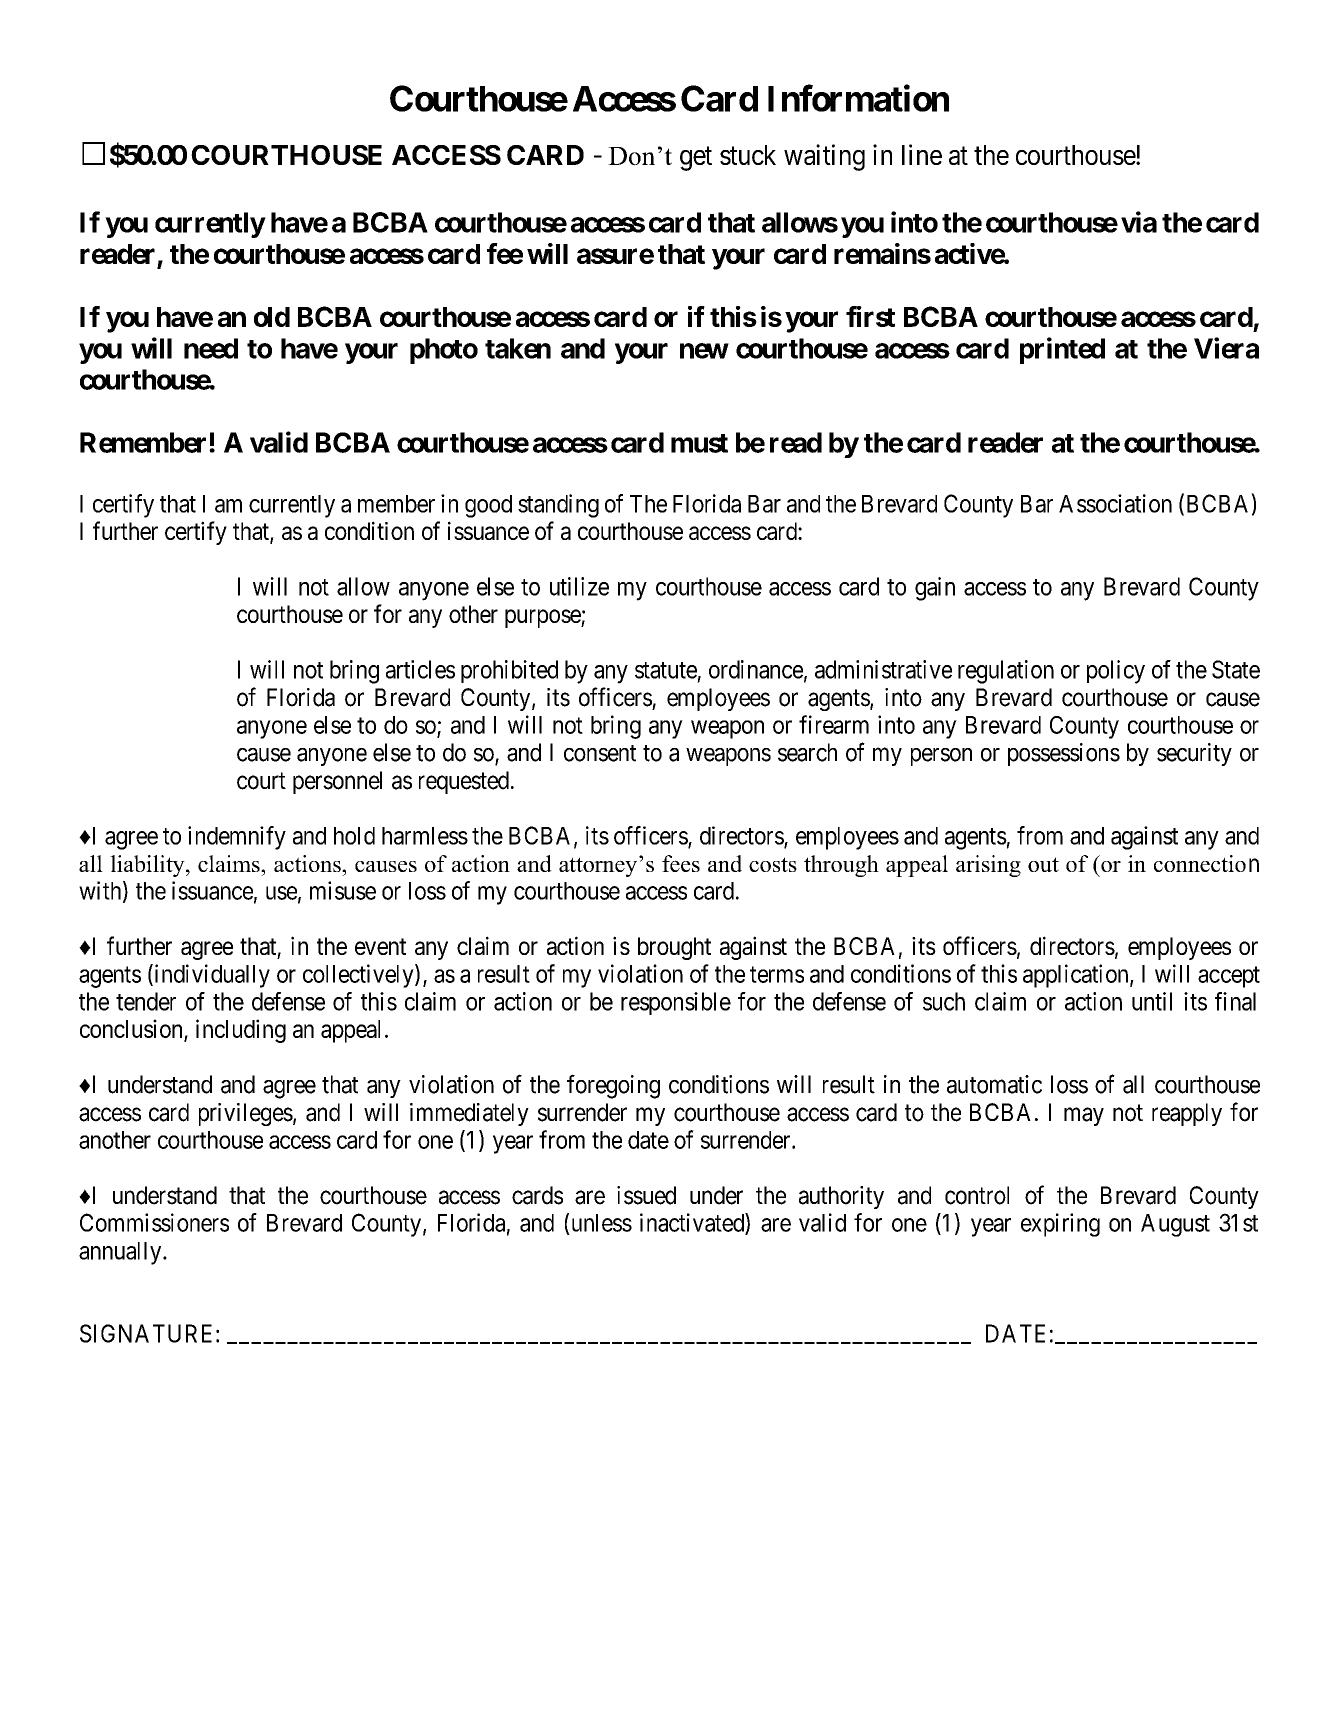 The height and width of the screenshot is (1732, 1338). I want to click on Commissioners, so click(154, 1222).
